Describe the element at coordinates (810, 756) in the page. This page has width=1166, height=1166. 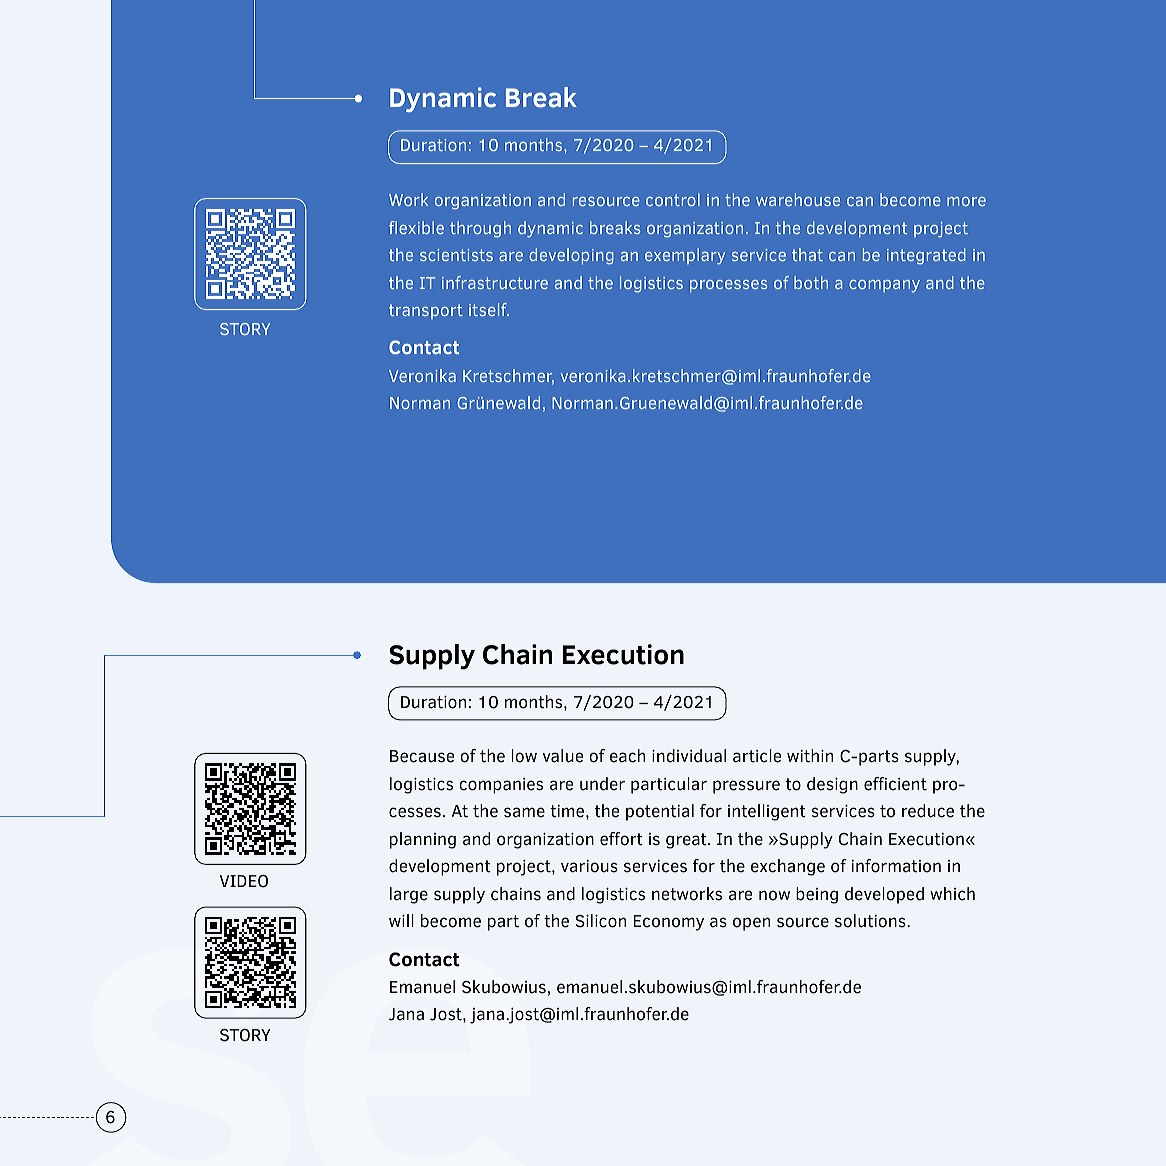
I see `within` at that location.
